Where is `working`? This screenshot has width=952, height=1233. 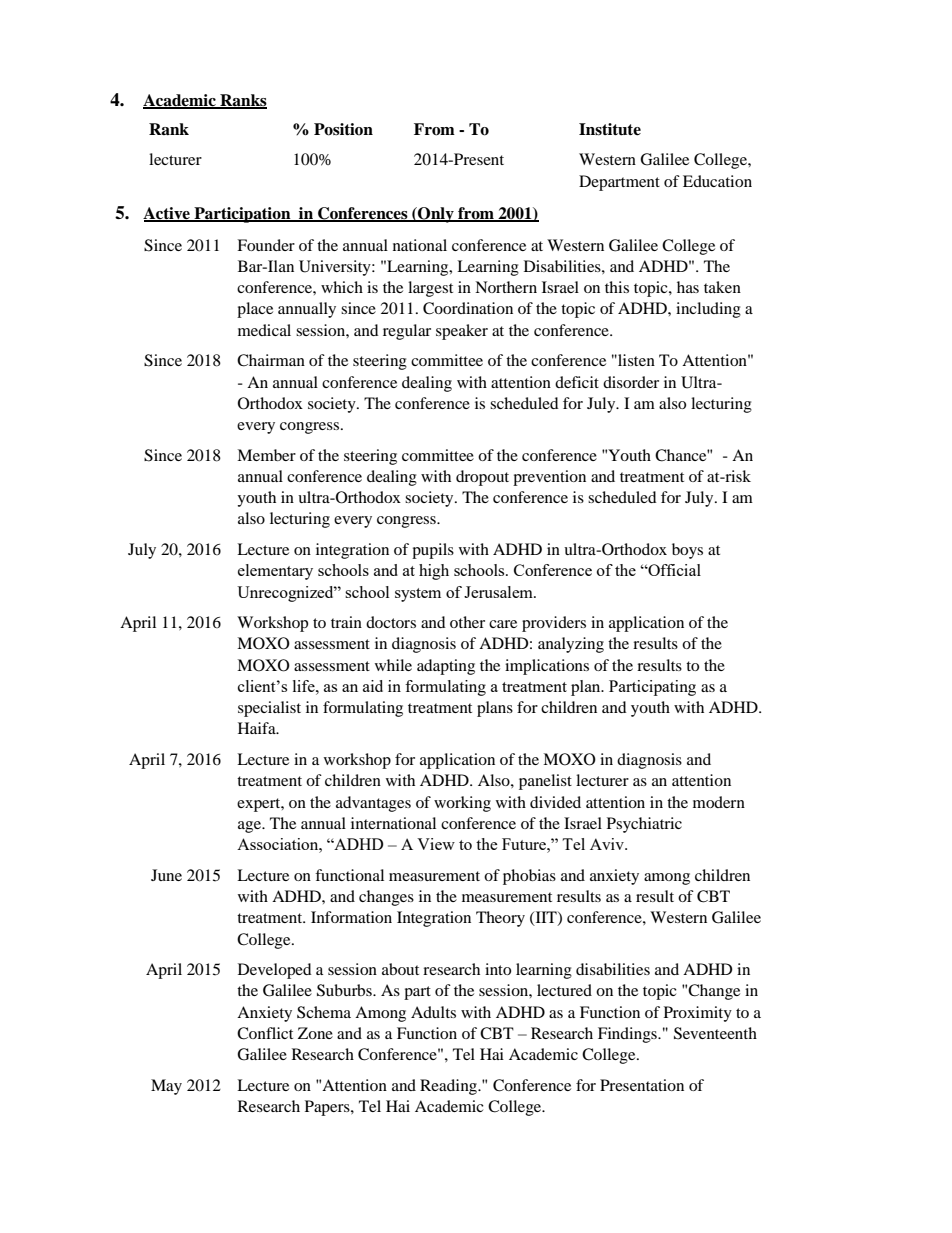 working is located at coordinates (462, 804).
